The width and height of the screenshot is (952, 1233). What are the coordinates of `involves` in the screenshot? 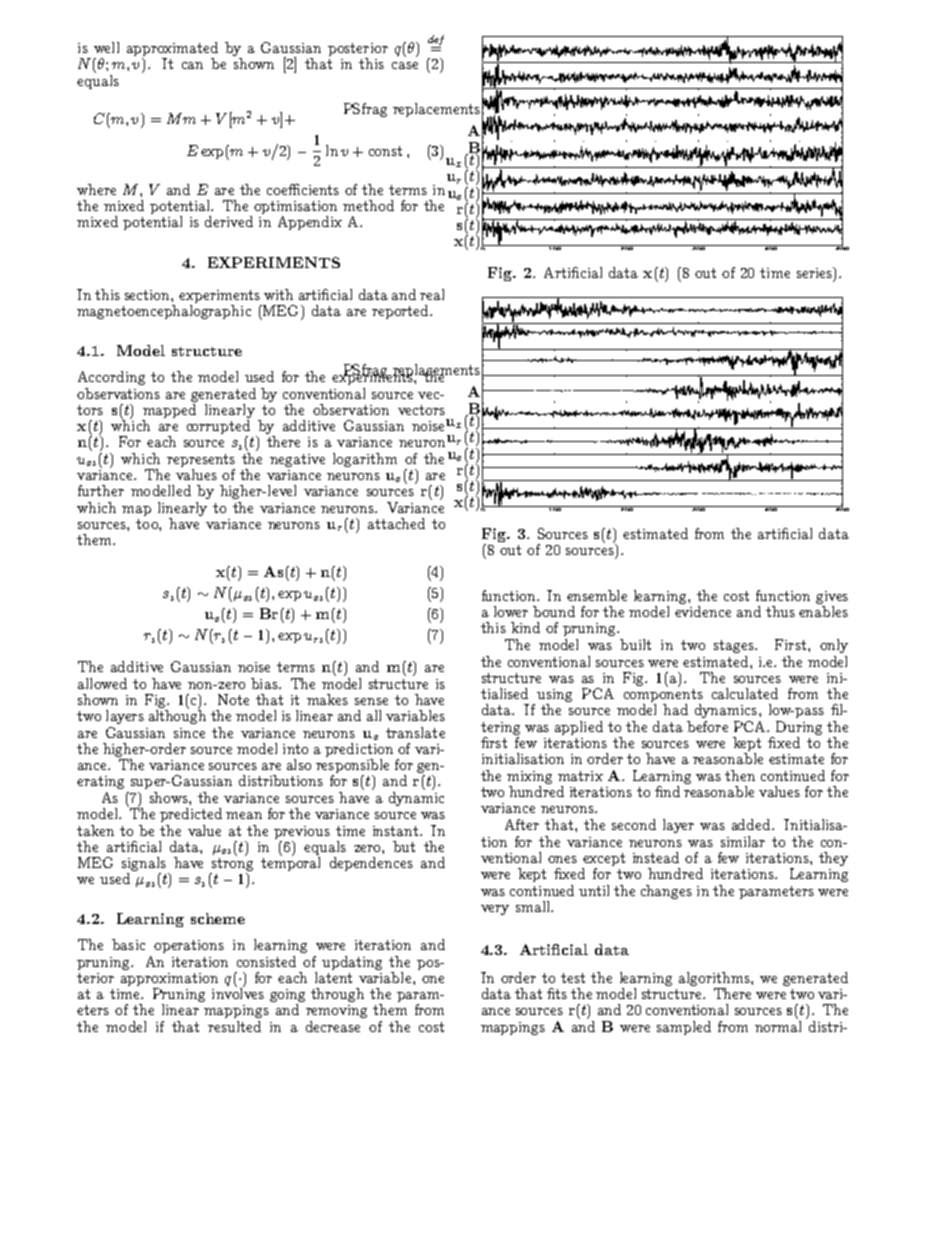 It's located at (238, 992).
